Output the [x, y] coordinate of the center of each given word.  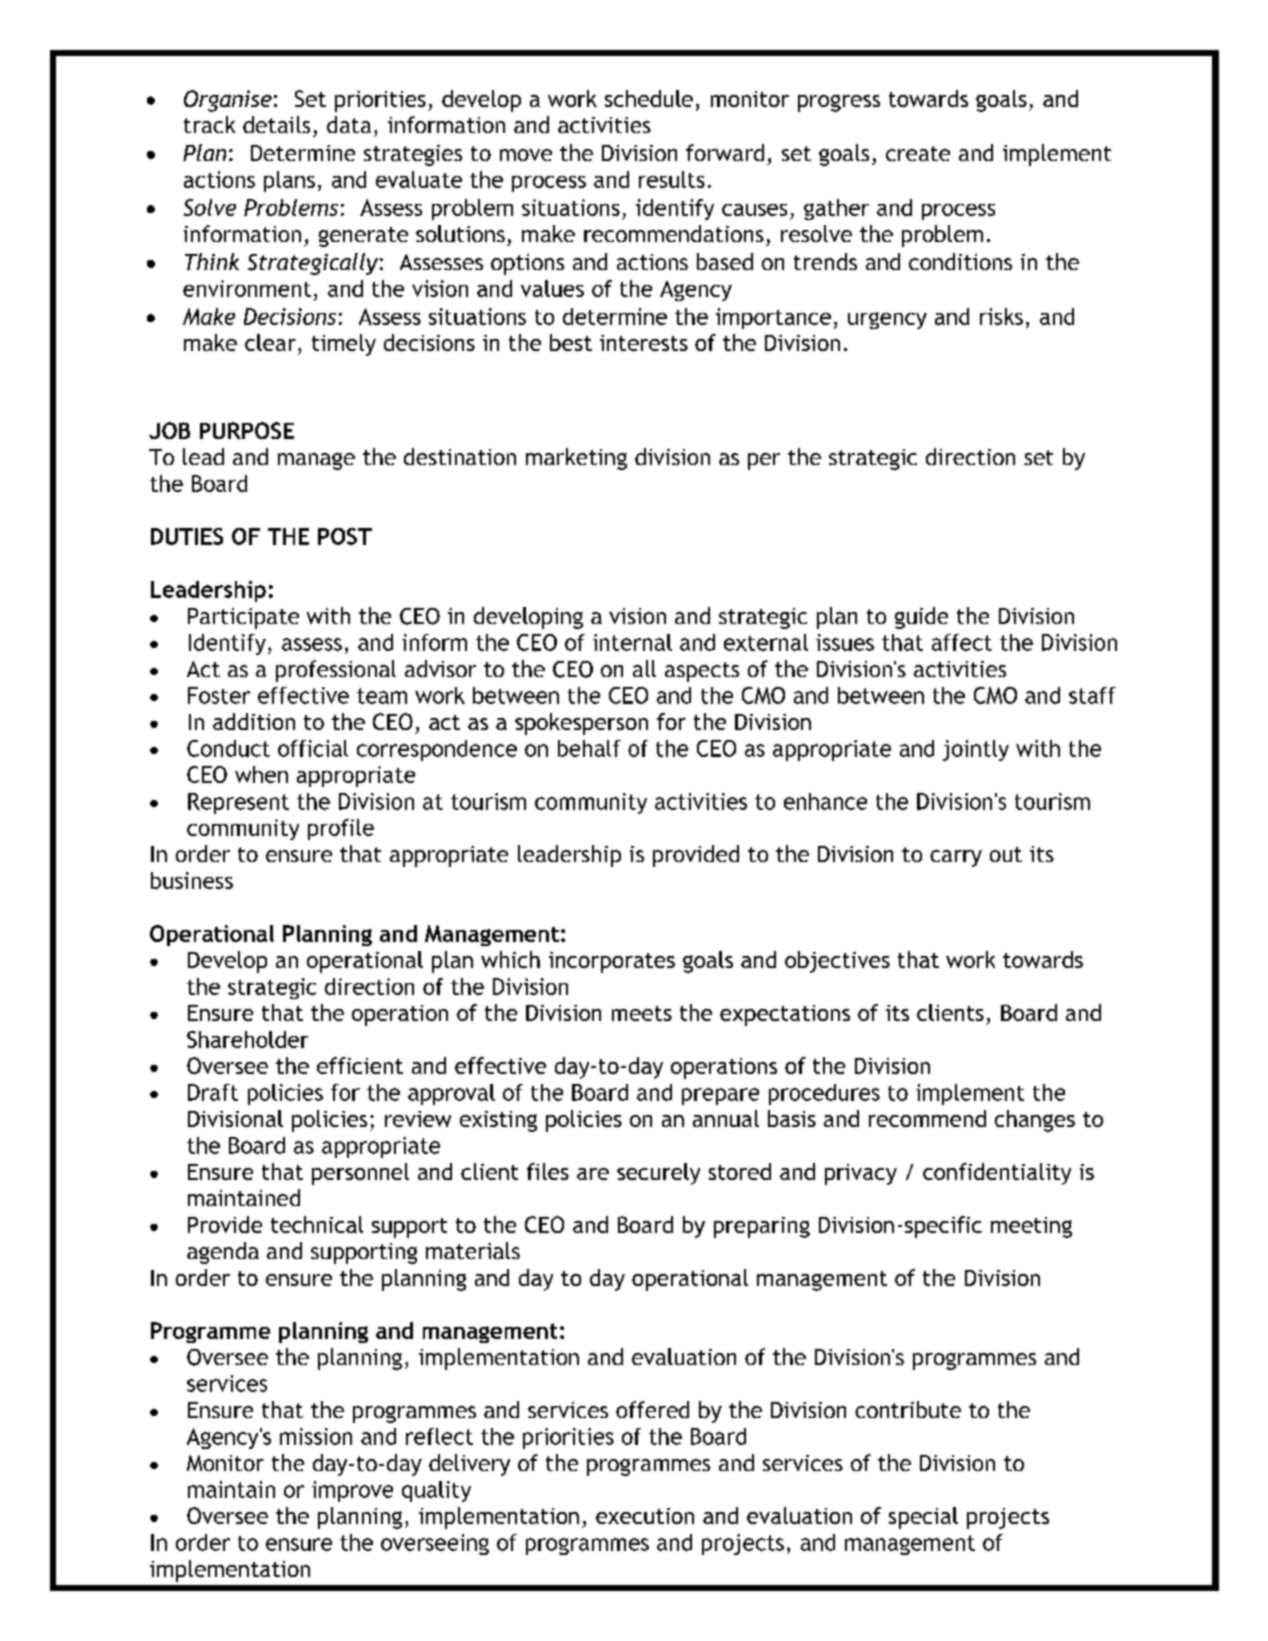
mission [316, 1436]
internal [632, 642]
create [918, 153]
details [276, 124]
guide [921, 618]
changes [1035, 1121]
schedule [649, 98]
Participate [243, 618]
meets [642, 1013]
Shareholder [247, 1039]
